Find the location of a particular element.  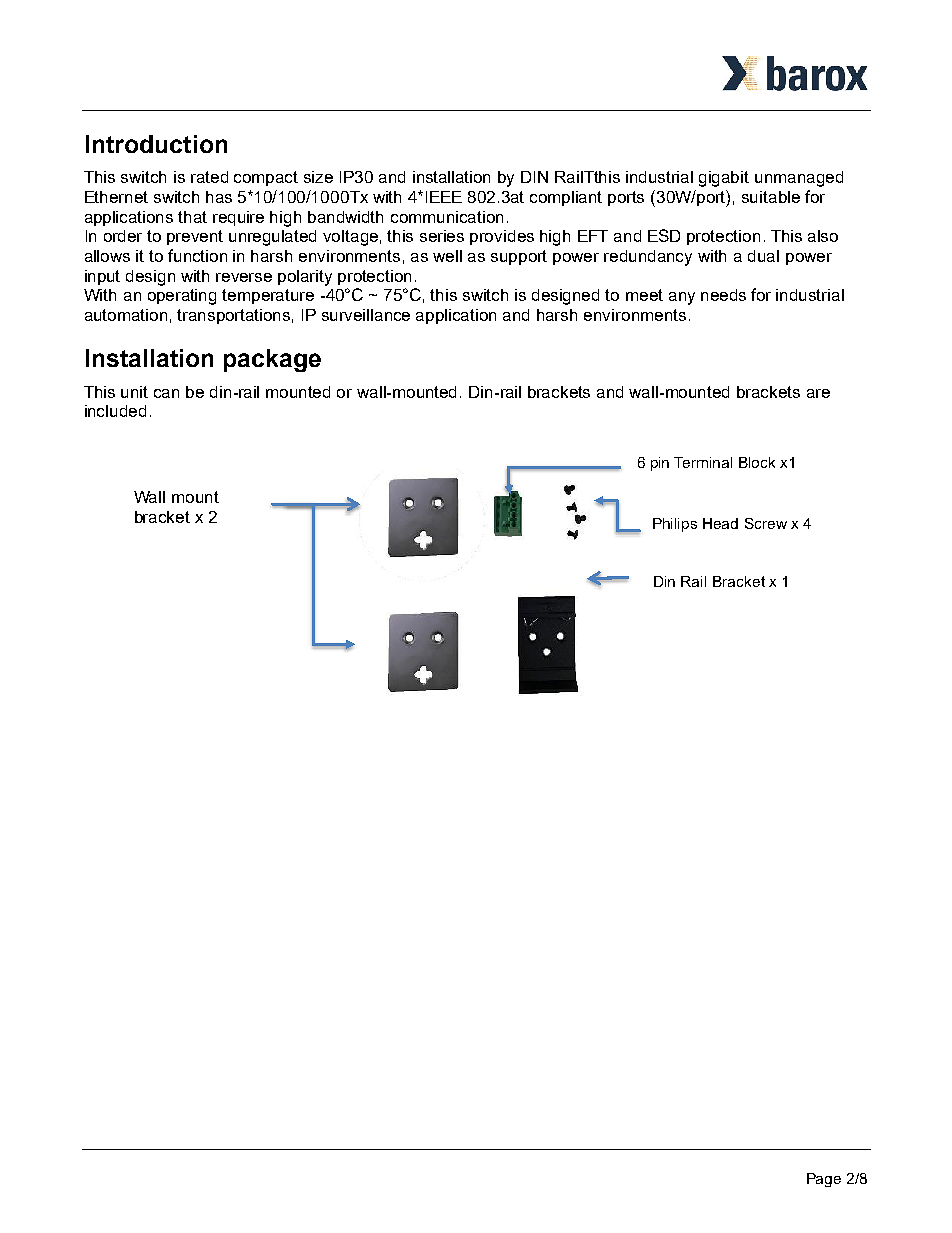

gigabit is located at coordinates (724, 179).
